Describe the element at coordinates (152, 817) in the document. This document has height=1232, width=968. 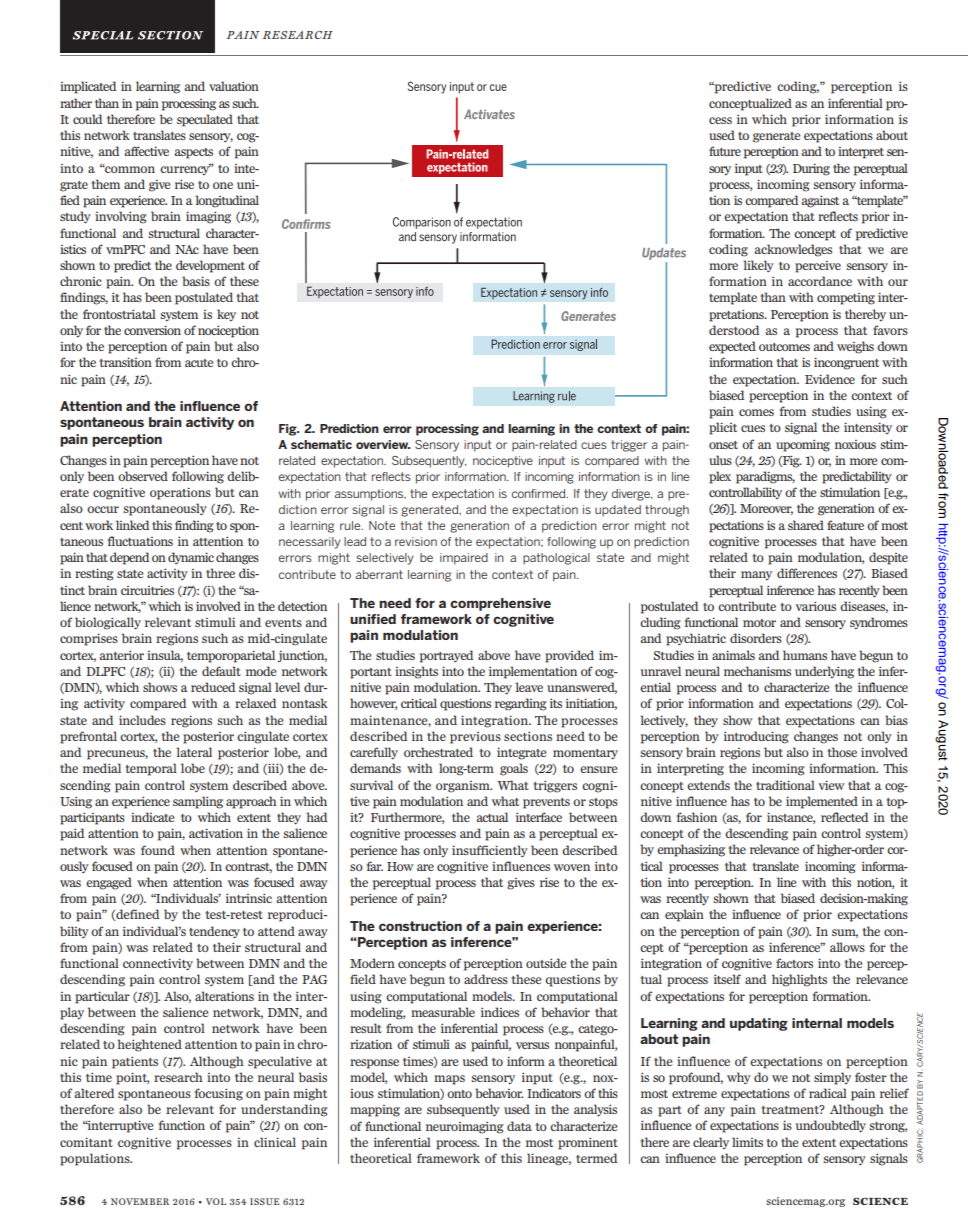
I see `indicate` at that location.
